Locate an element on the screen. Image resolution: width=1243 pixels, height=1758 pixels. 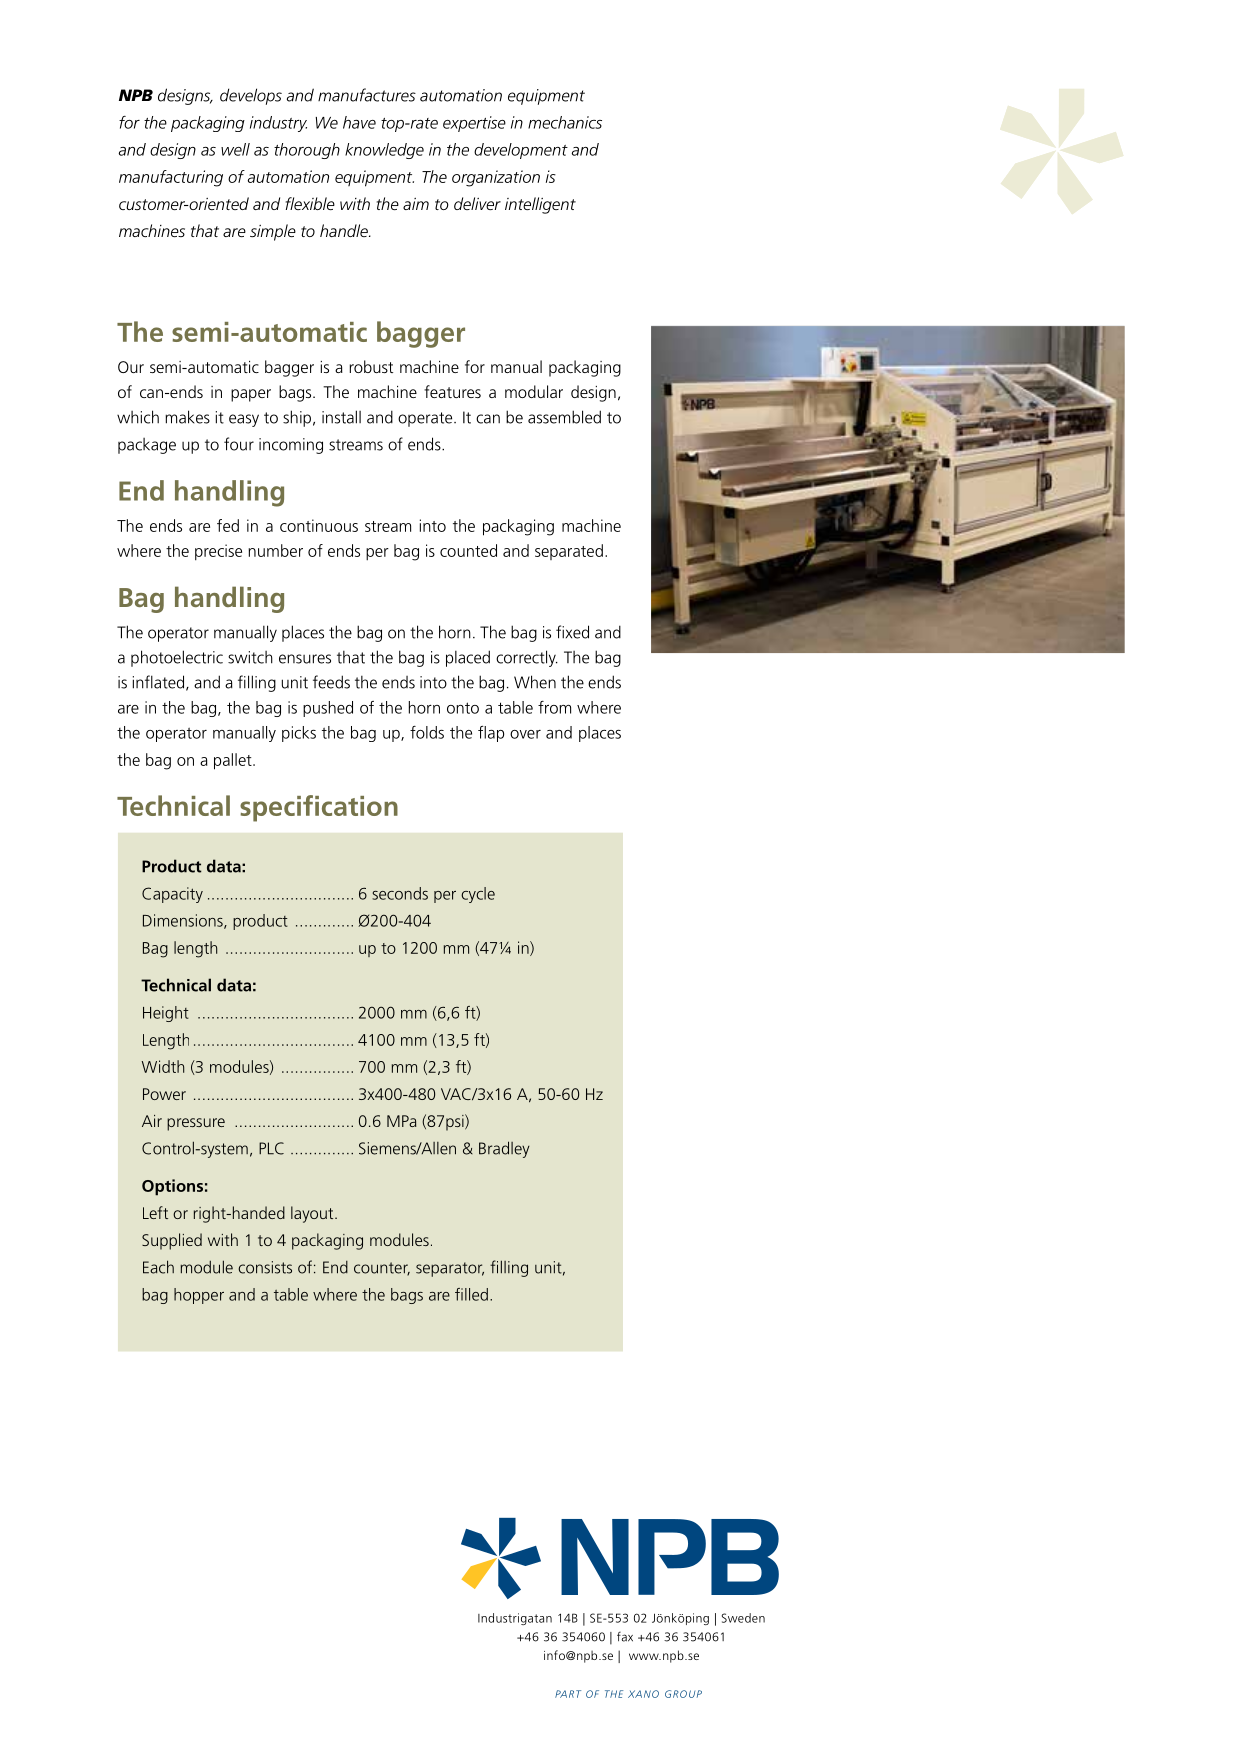
Each is located at coordinates (158, 1267).
